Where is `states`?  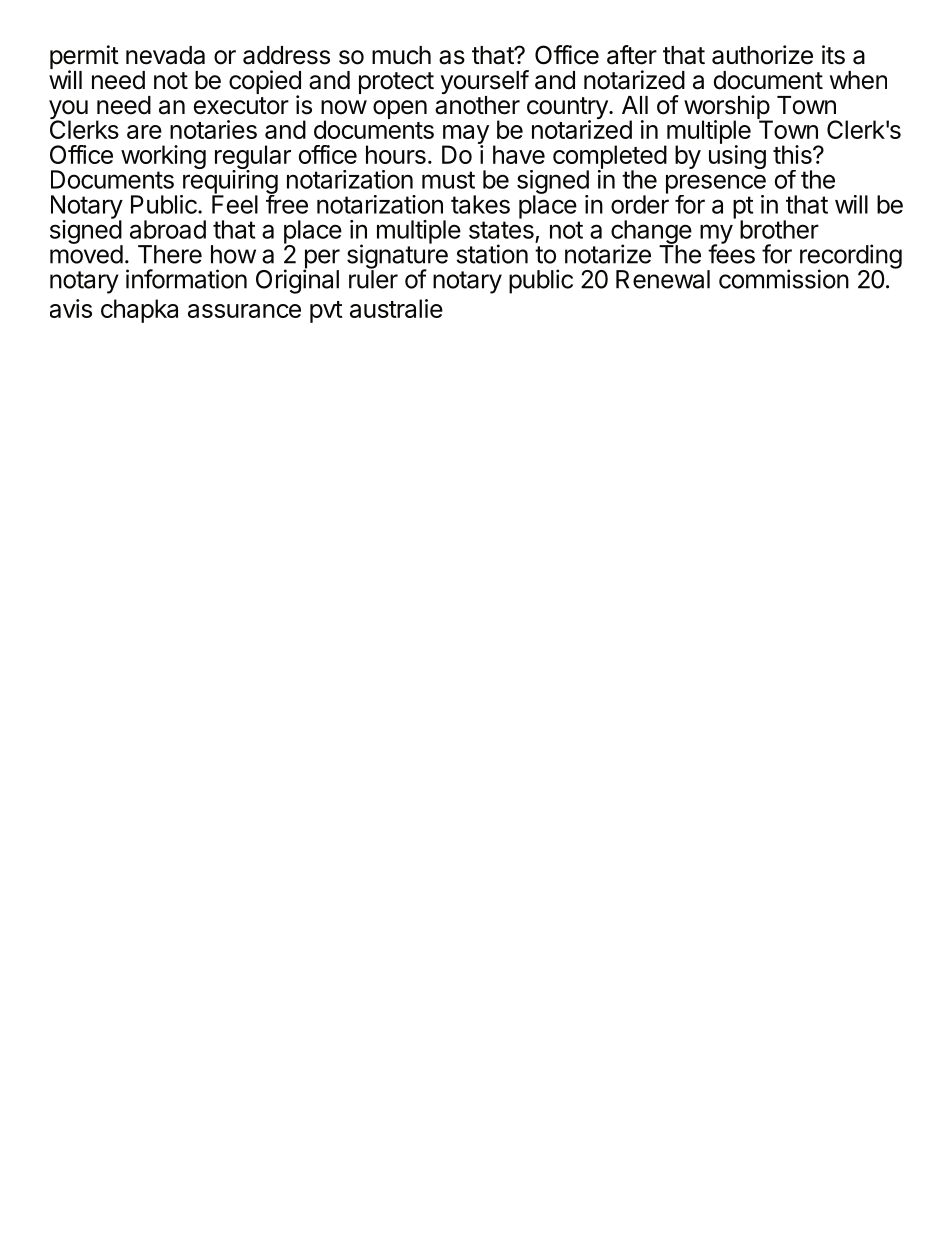
states is located at coordinates (501, 230).
